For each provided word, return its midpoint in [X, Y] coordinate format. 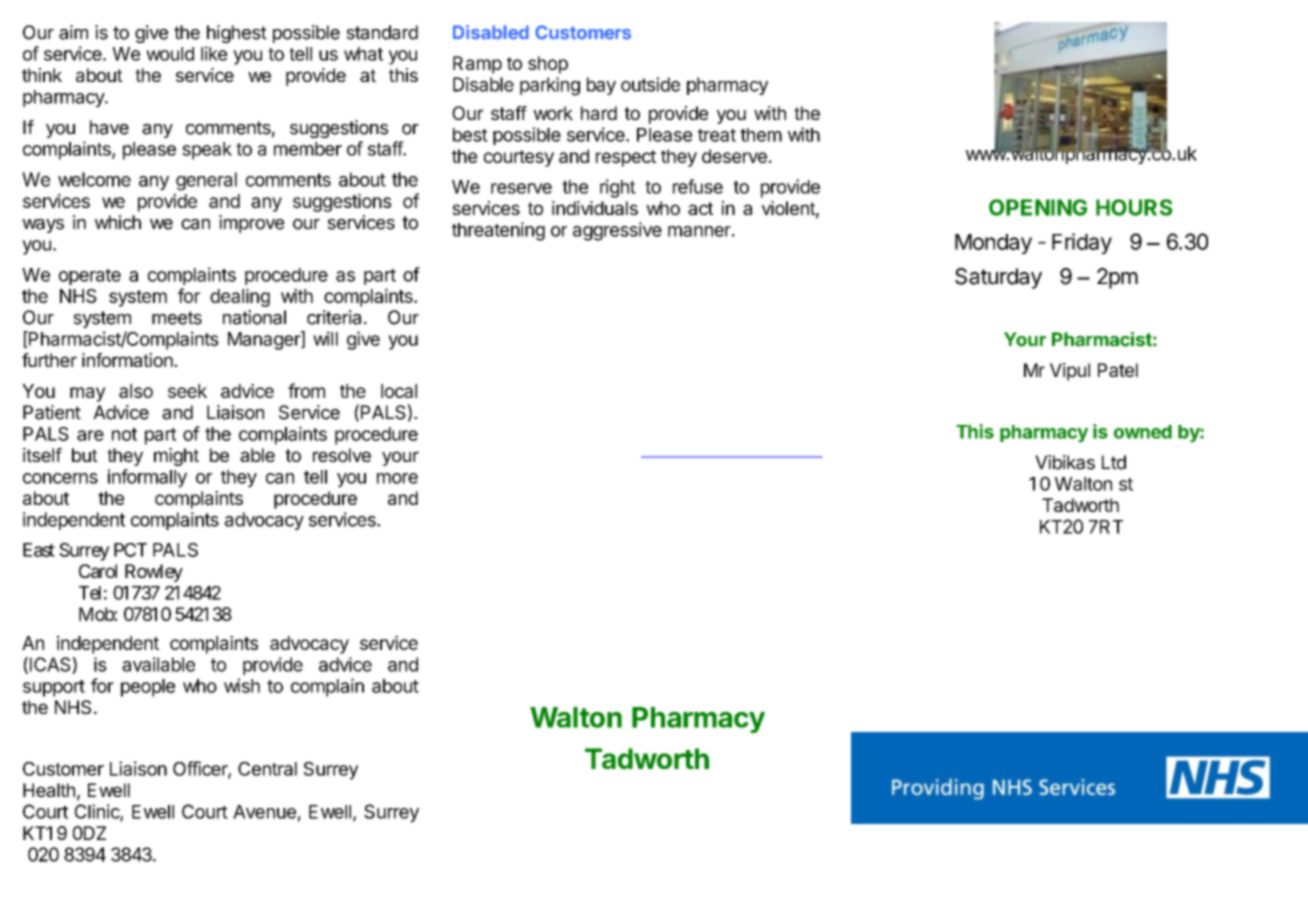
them [761, 135]
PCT [130, 550]
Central [267, 769]
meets [177, 318]
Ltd [1114, 462]
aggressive [617, 231]
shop [548, 65]
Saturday [998, 278]
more [397, 478]
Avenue [264, 812]
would [170, 54]
